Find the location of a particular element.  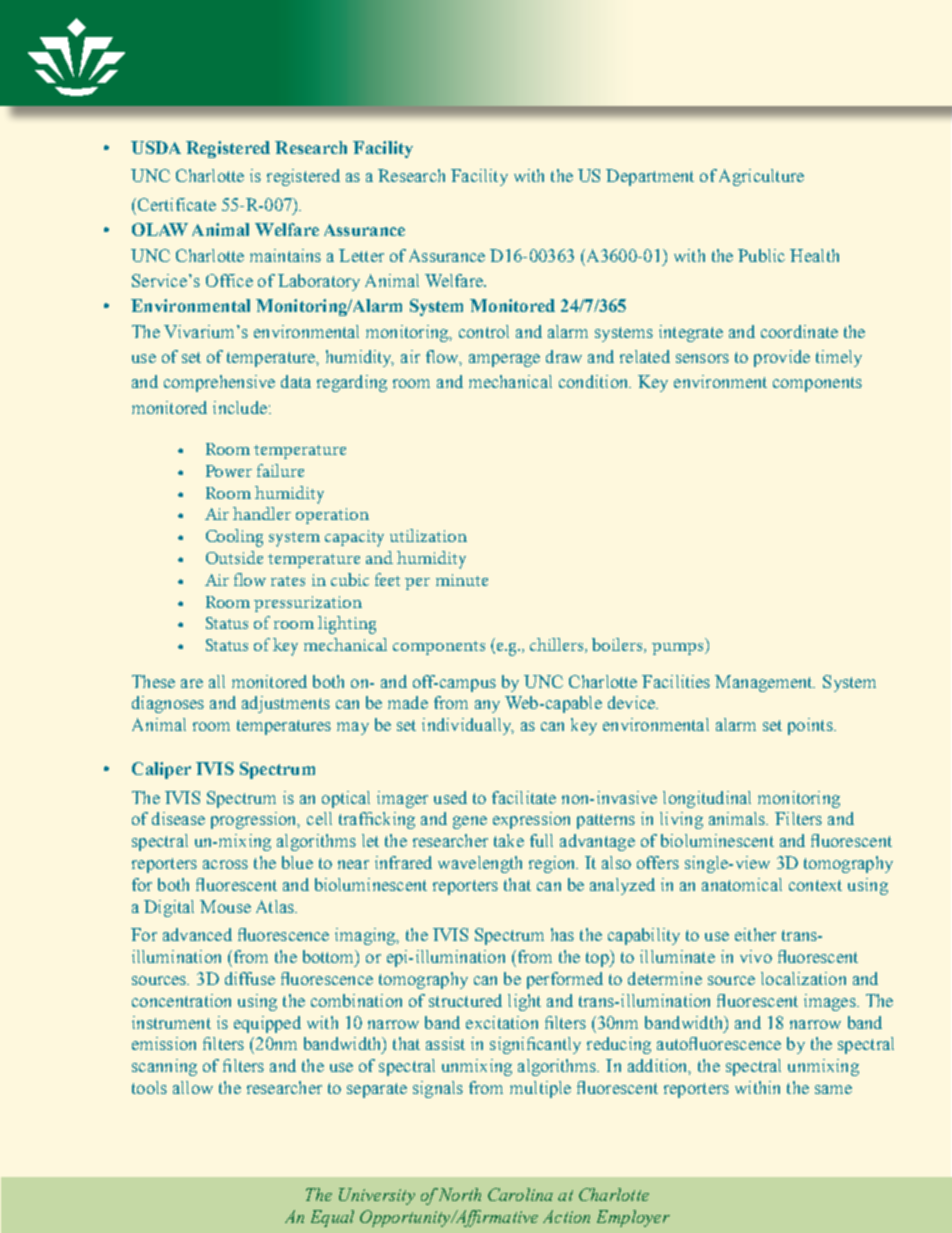

Department is located at coordinates (650, 177).
